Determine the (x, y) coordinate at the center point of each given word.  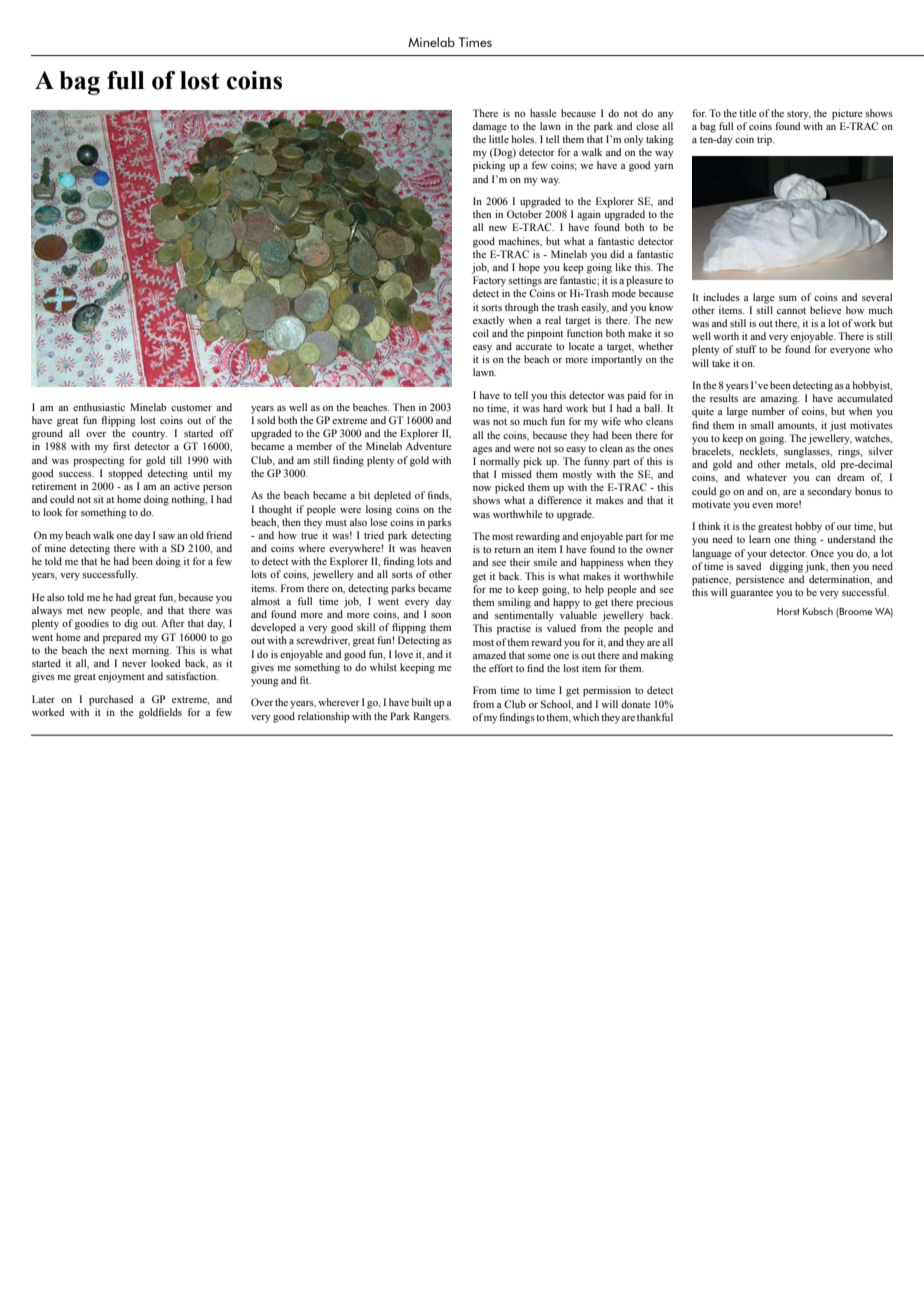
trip (765, 140)
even (762, 505)
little (499, 139)
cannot (791, 310)
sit (98, 499)
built (421, 702)
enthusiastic (99, 407)
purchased (111, 700)
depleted (392, 496)
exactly (488, 321)
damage (490, 127)
